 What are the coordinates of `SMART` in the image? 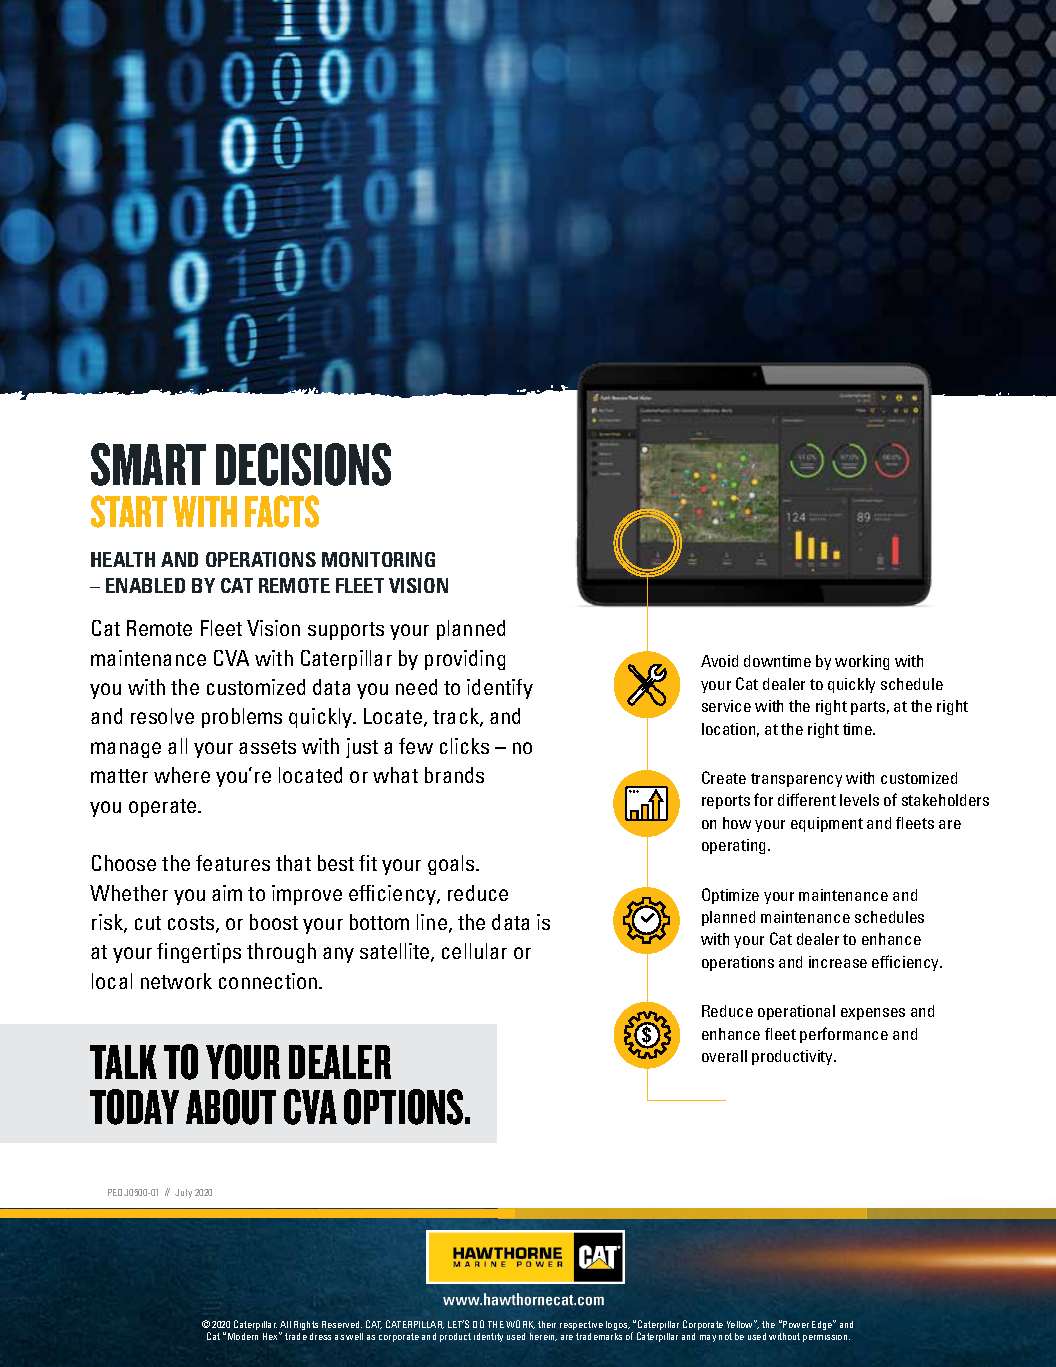 It's located at (148, 464).
